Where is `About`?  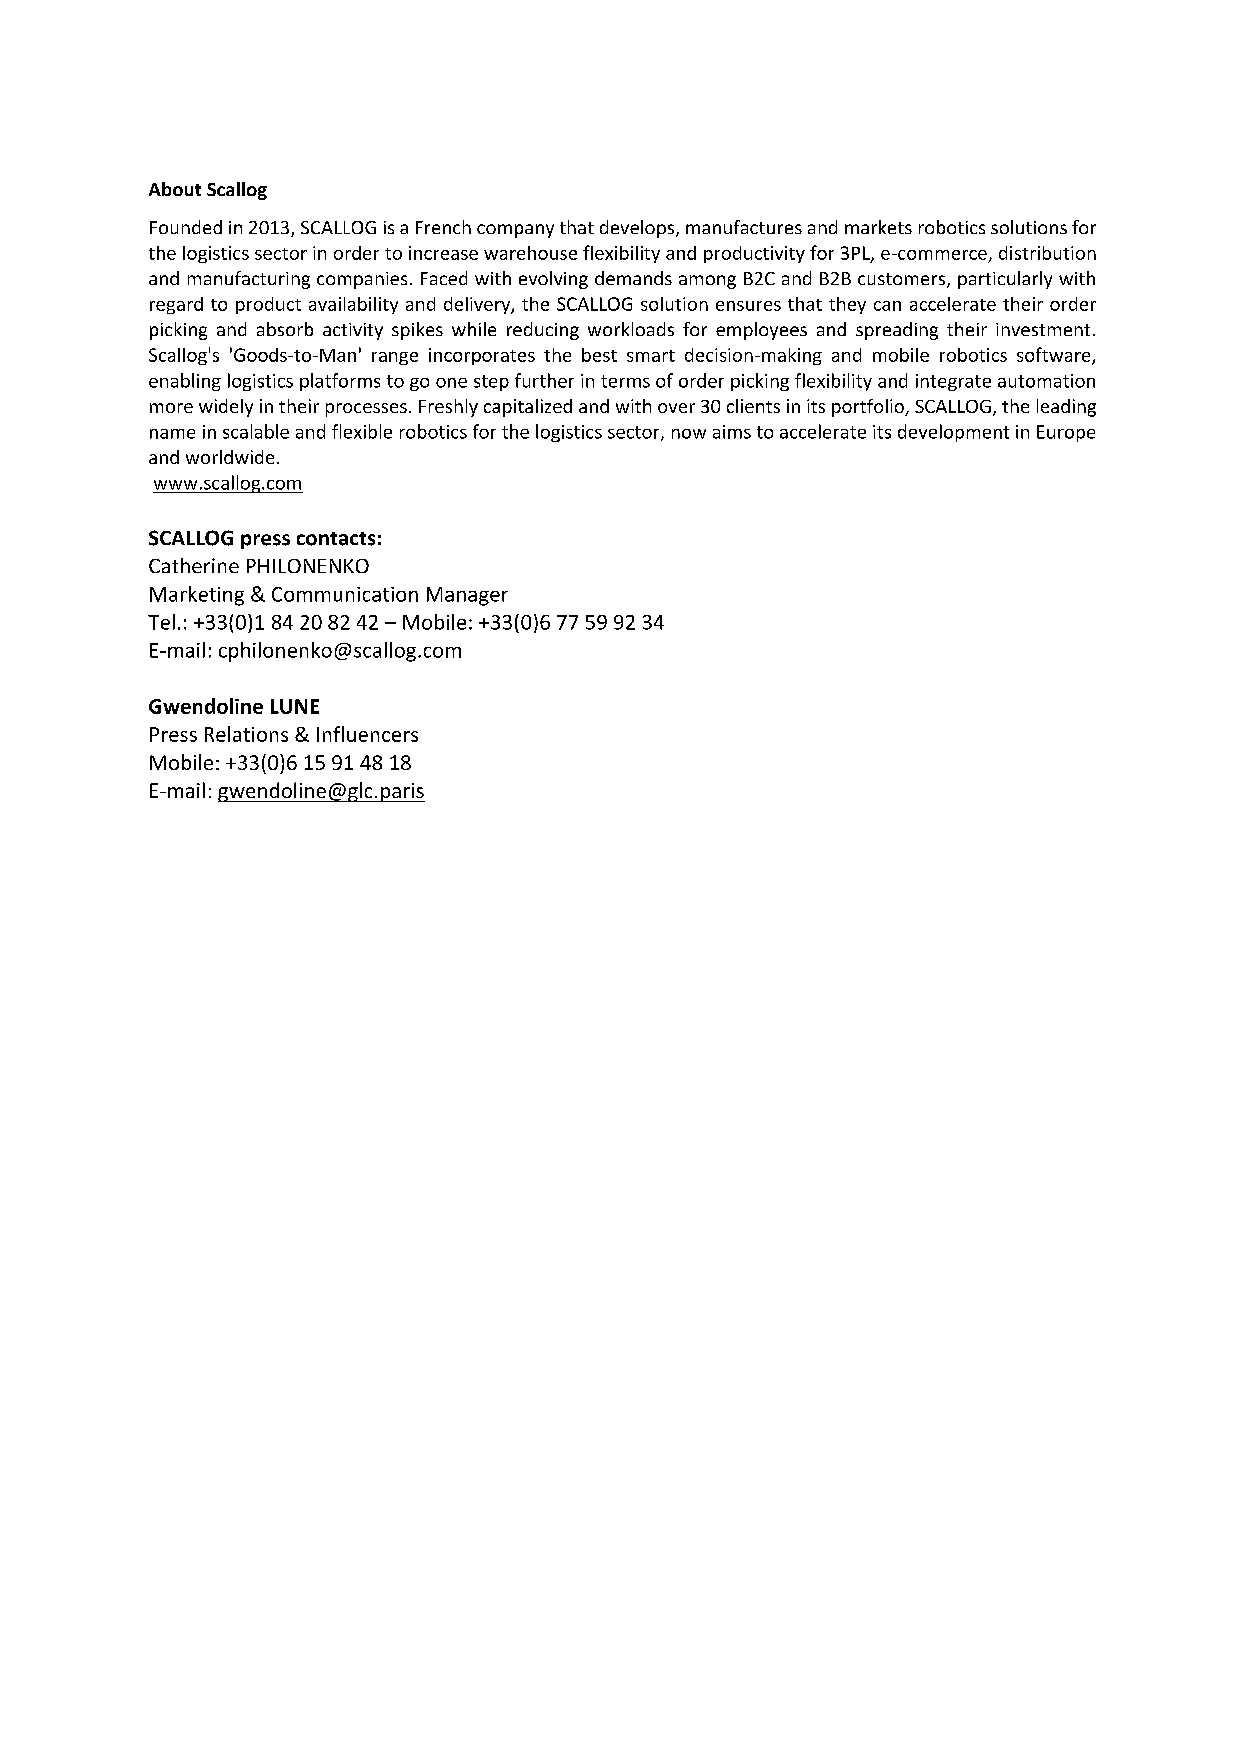 About is located at coordinates (175, 189).
